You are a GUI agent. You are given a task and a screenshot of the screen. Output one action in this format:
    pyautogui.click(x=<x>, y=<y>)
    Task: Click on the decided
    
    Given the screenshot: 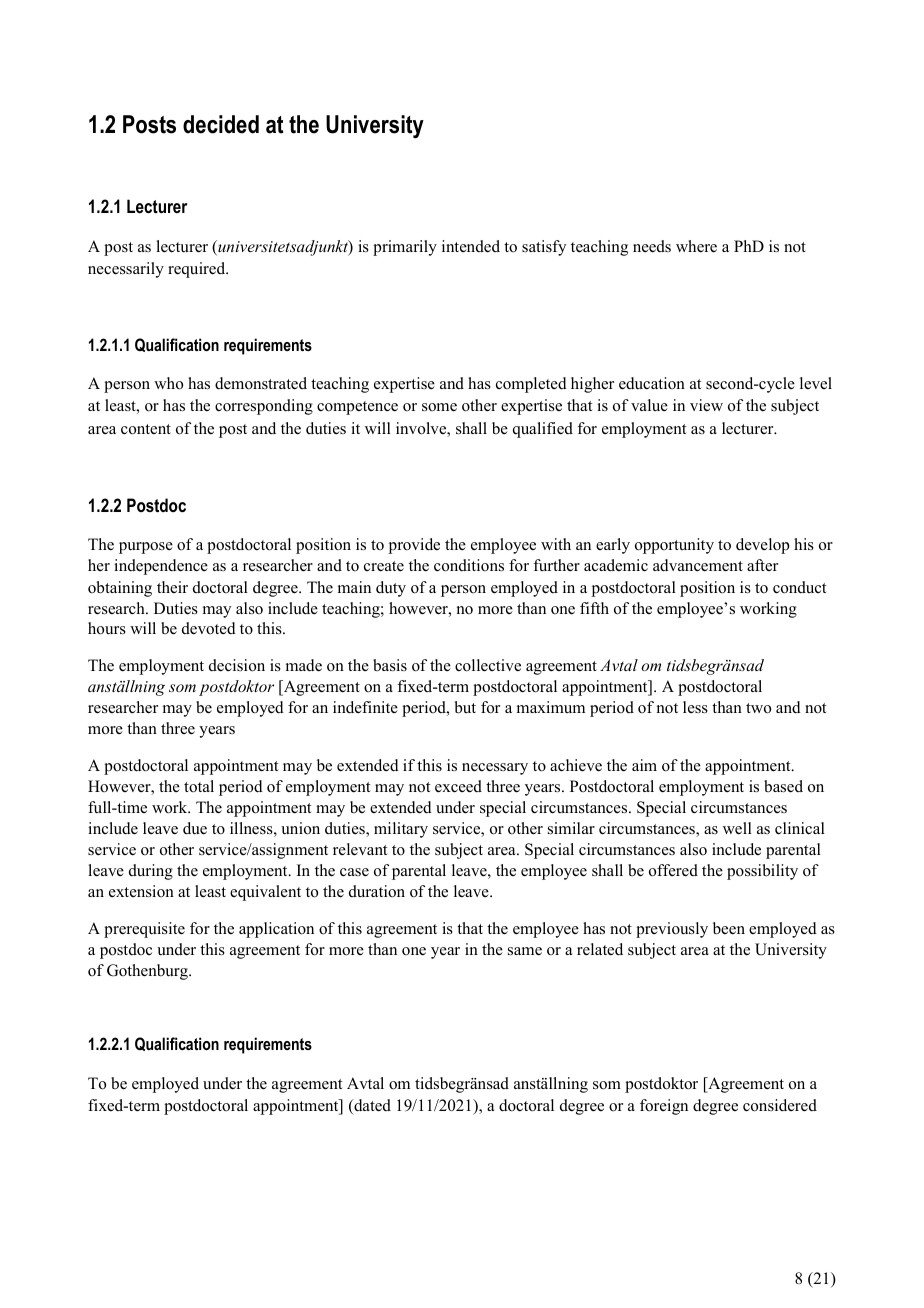 What is the action you would take?
    pyautogui.click(x=221, y=124)
